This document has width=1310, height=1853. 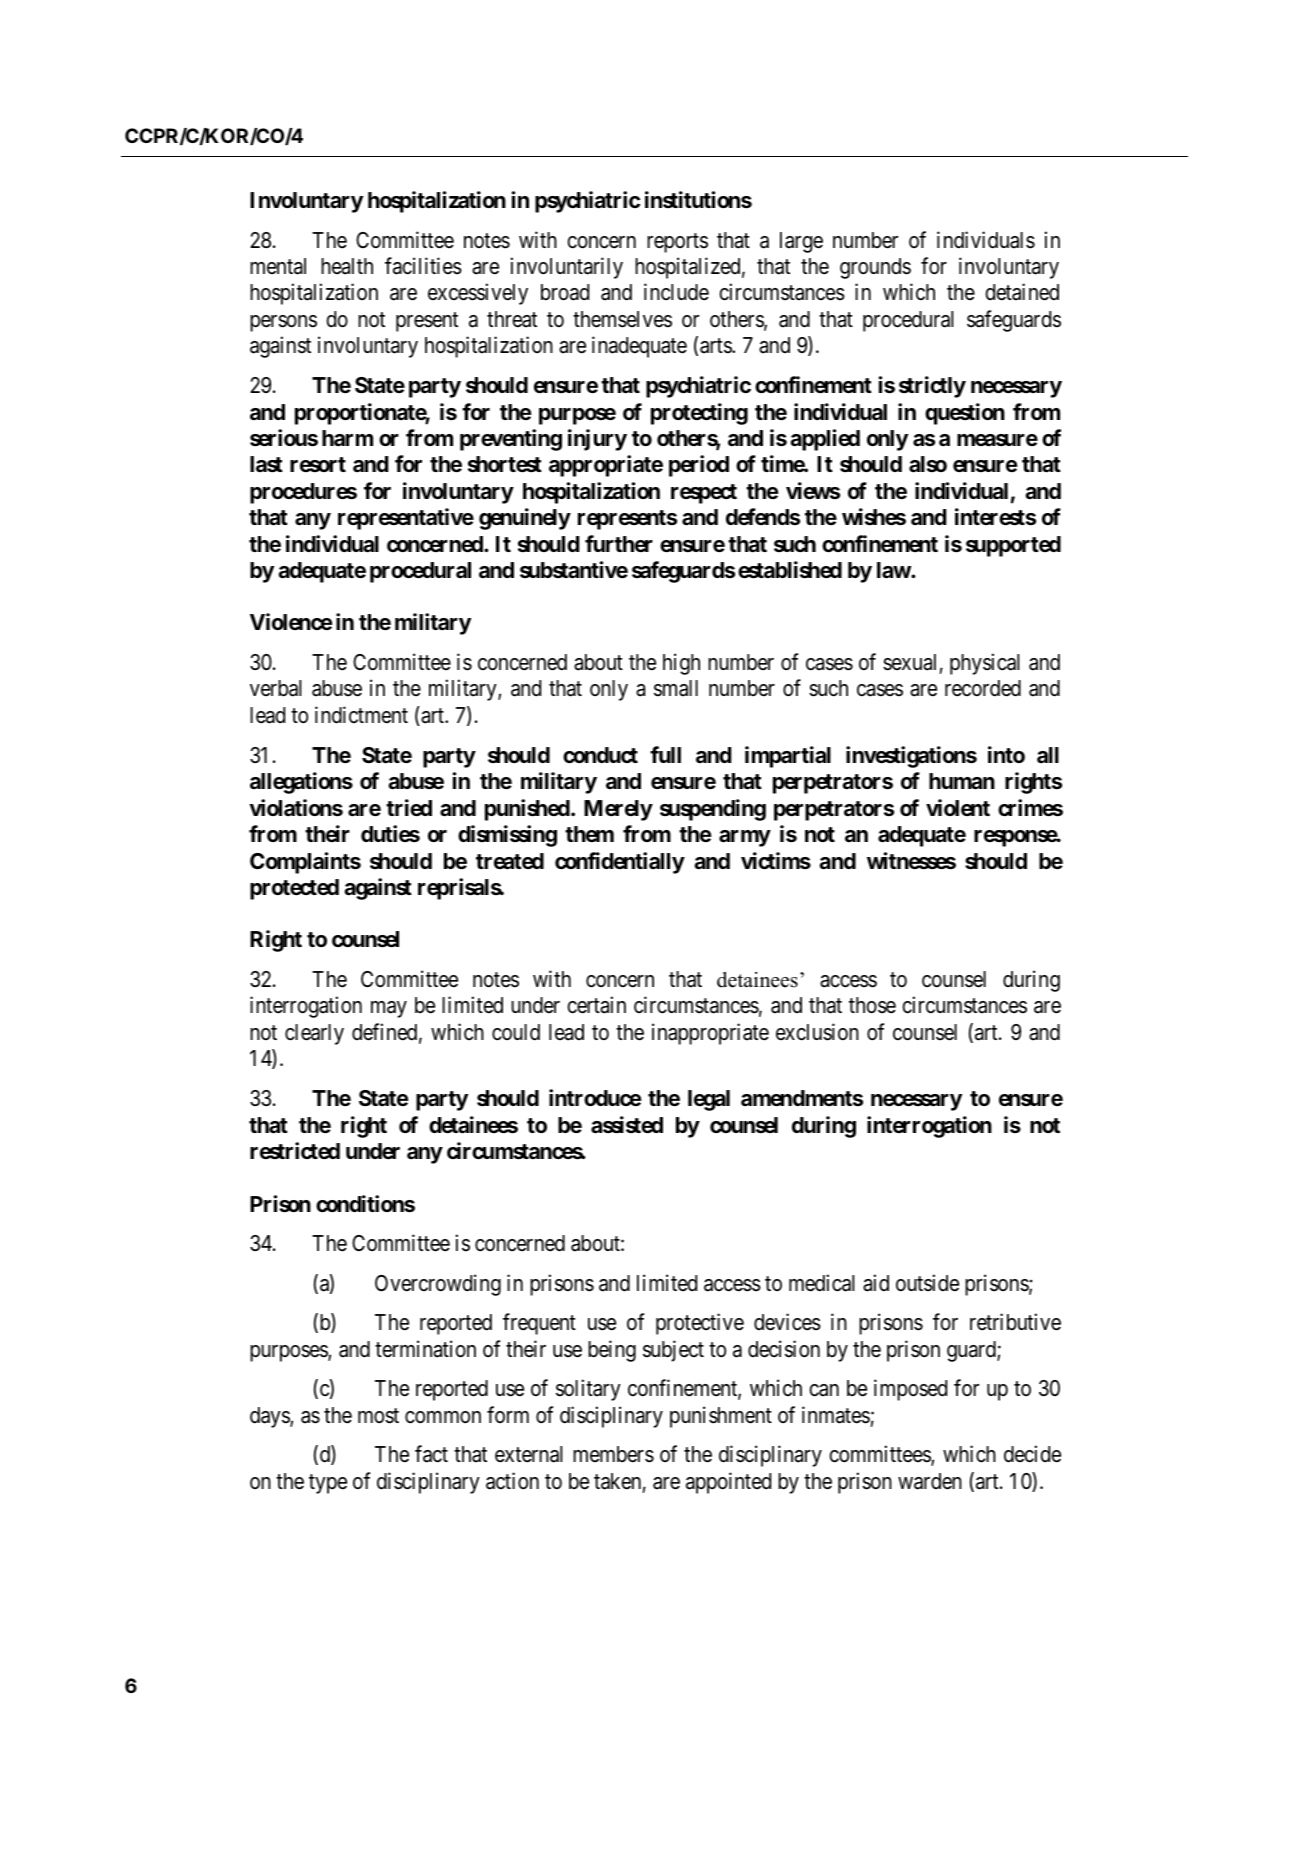 I want to click on include, so click(x=676, y=292).
